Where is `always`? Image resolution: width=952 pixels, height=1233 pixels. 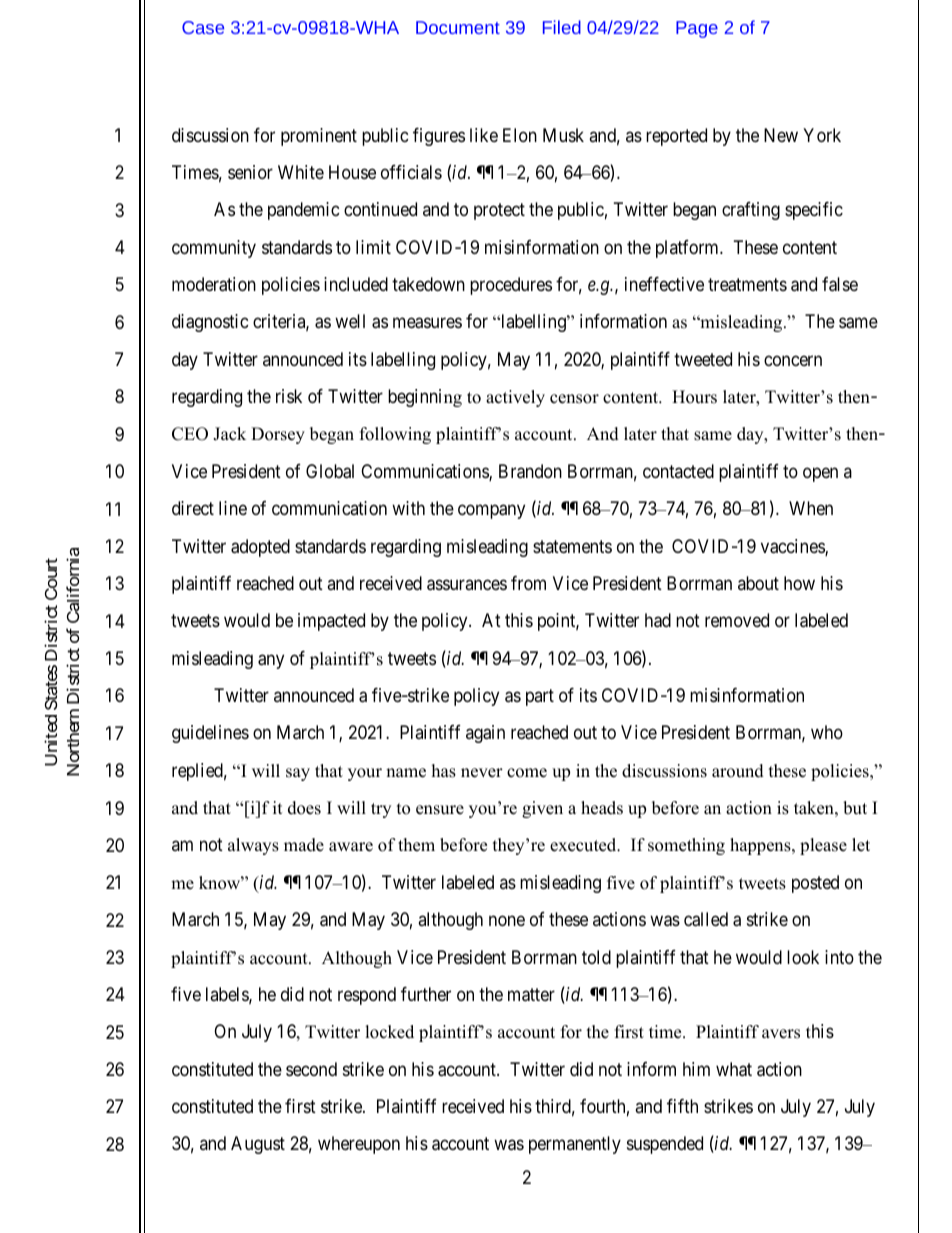 always is located at coordinates (253, 846).
